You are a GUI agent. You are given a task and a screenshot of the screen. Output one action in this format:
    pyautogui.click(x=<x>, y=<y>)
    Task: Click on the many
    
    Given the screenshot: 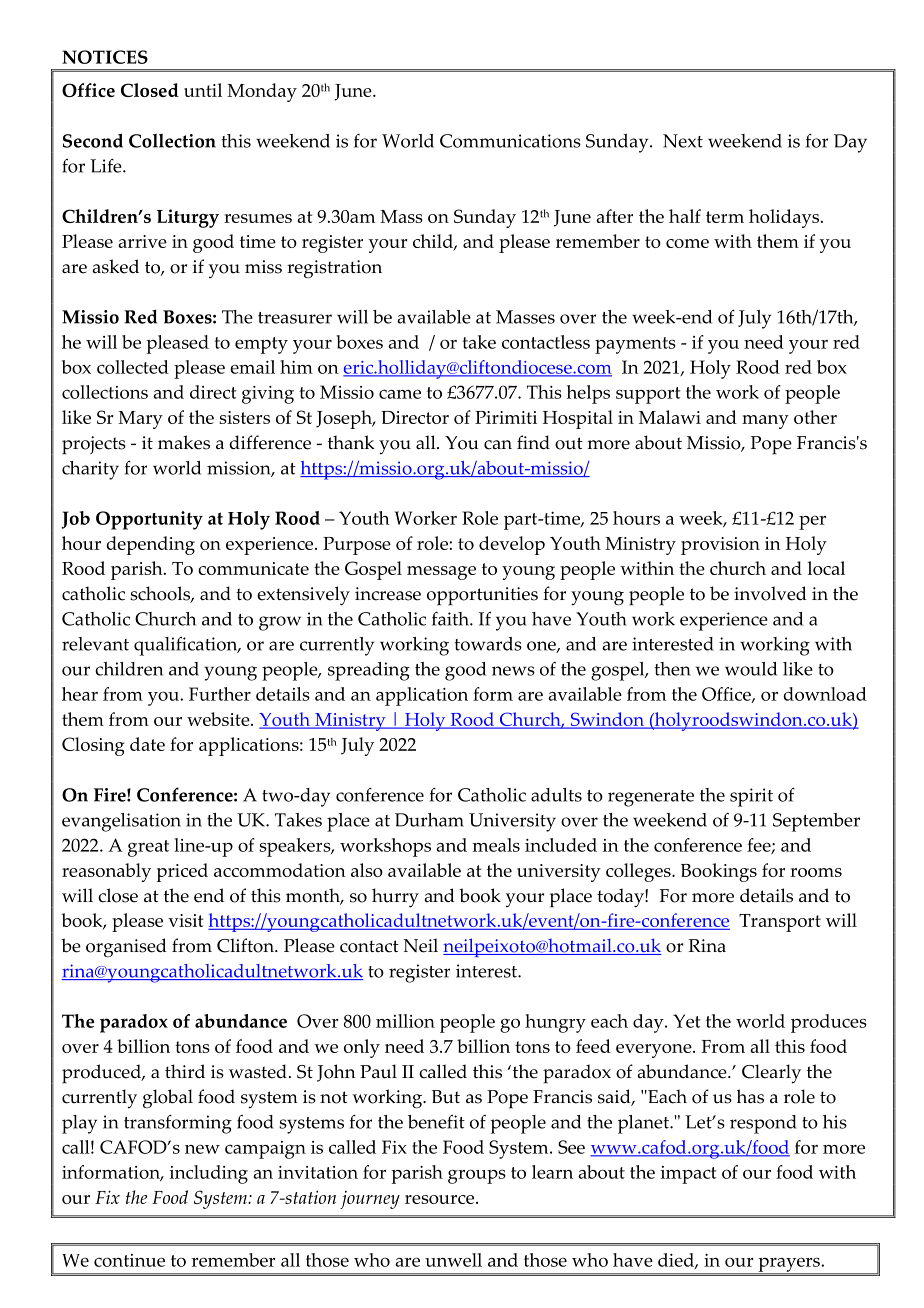 What is the action you would take?
    pyautogui.click(x=765, y=422)
